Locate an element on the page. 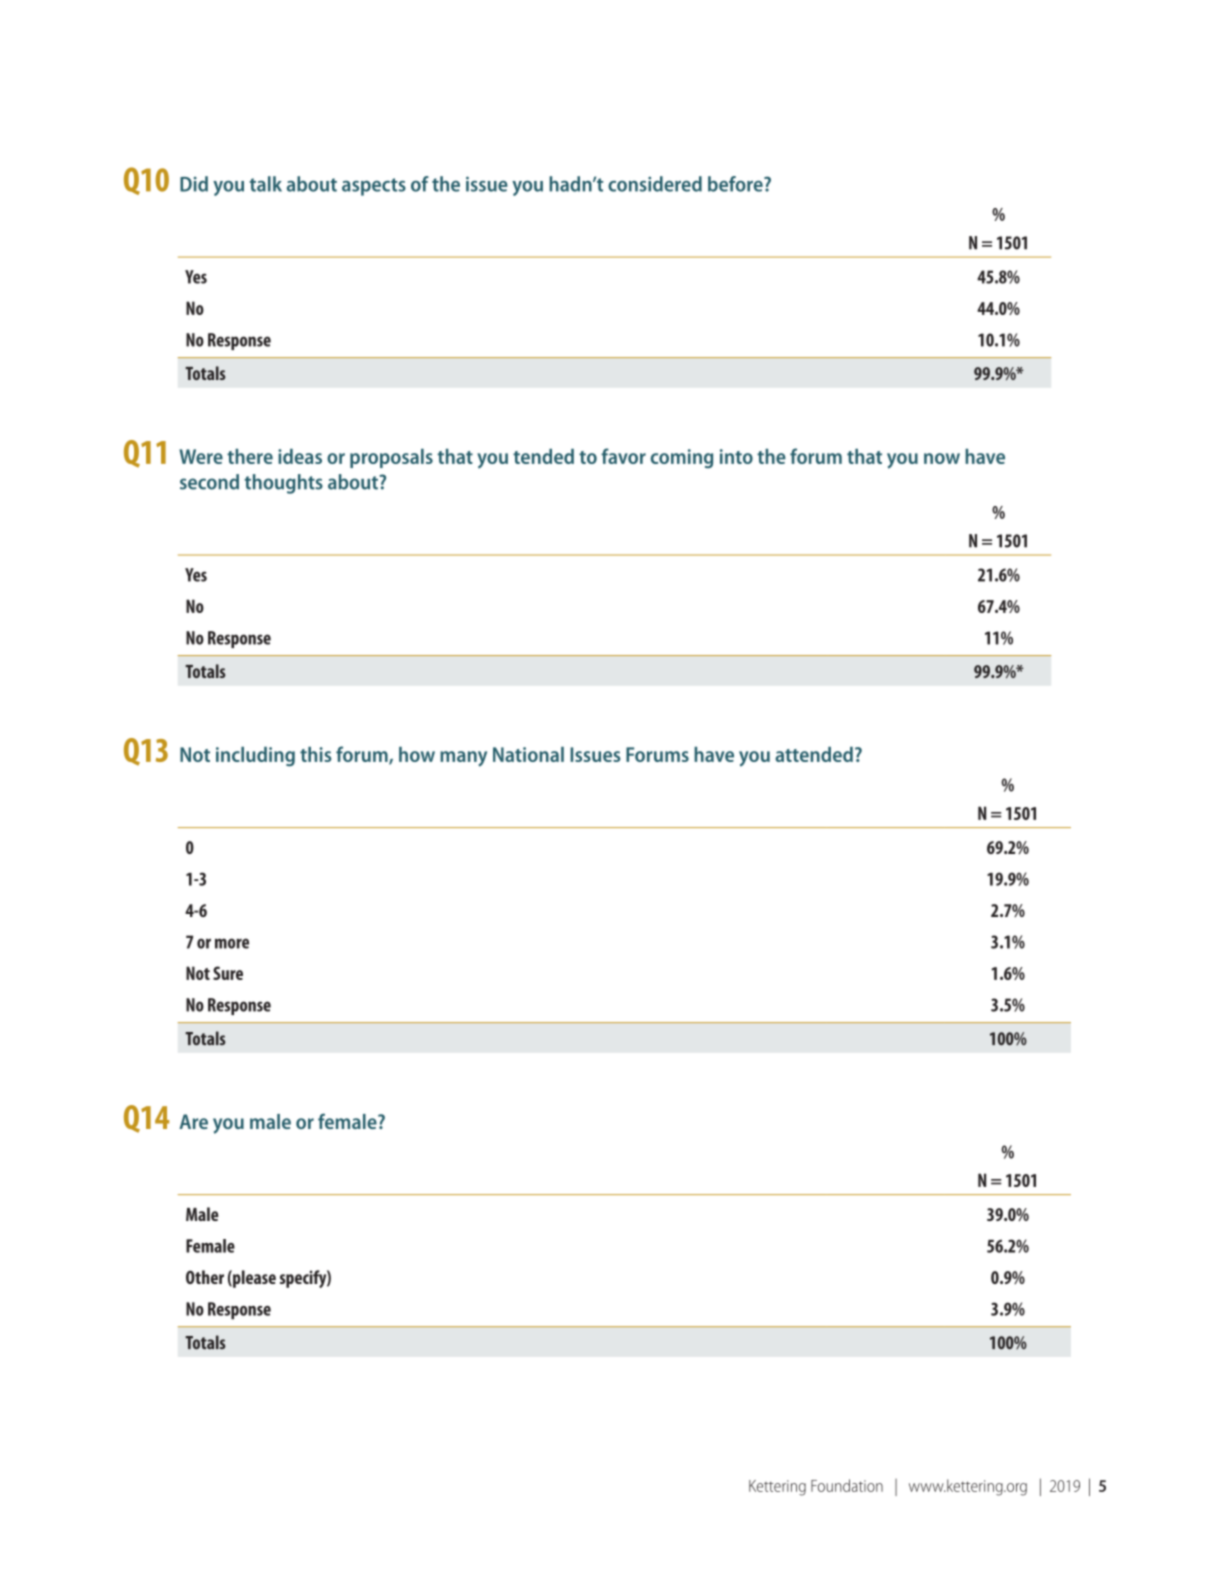 The height and width of the image is (1580, 1229). including is located at coordinates (255, 757).
